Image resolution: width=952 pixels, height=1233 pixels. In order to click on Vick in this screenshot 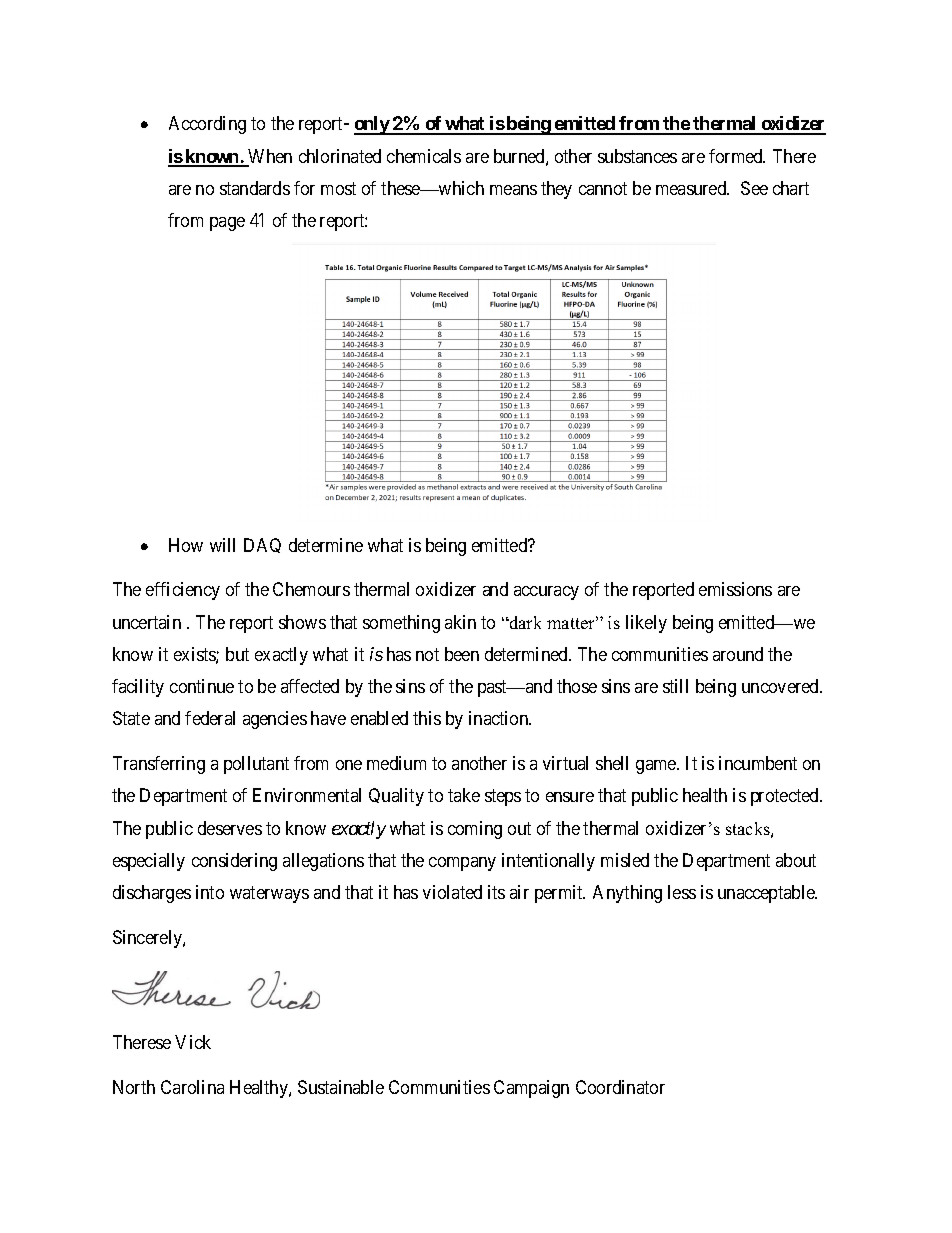, I will do `click(193, 1042)`.
